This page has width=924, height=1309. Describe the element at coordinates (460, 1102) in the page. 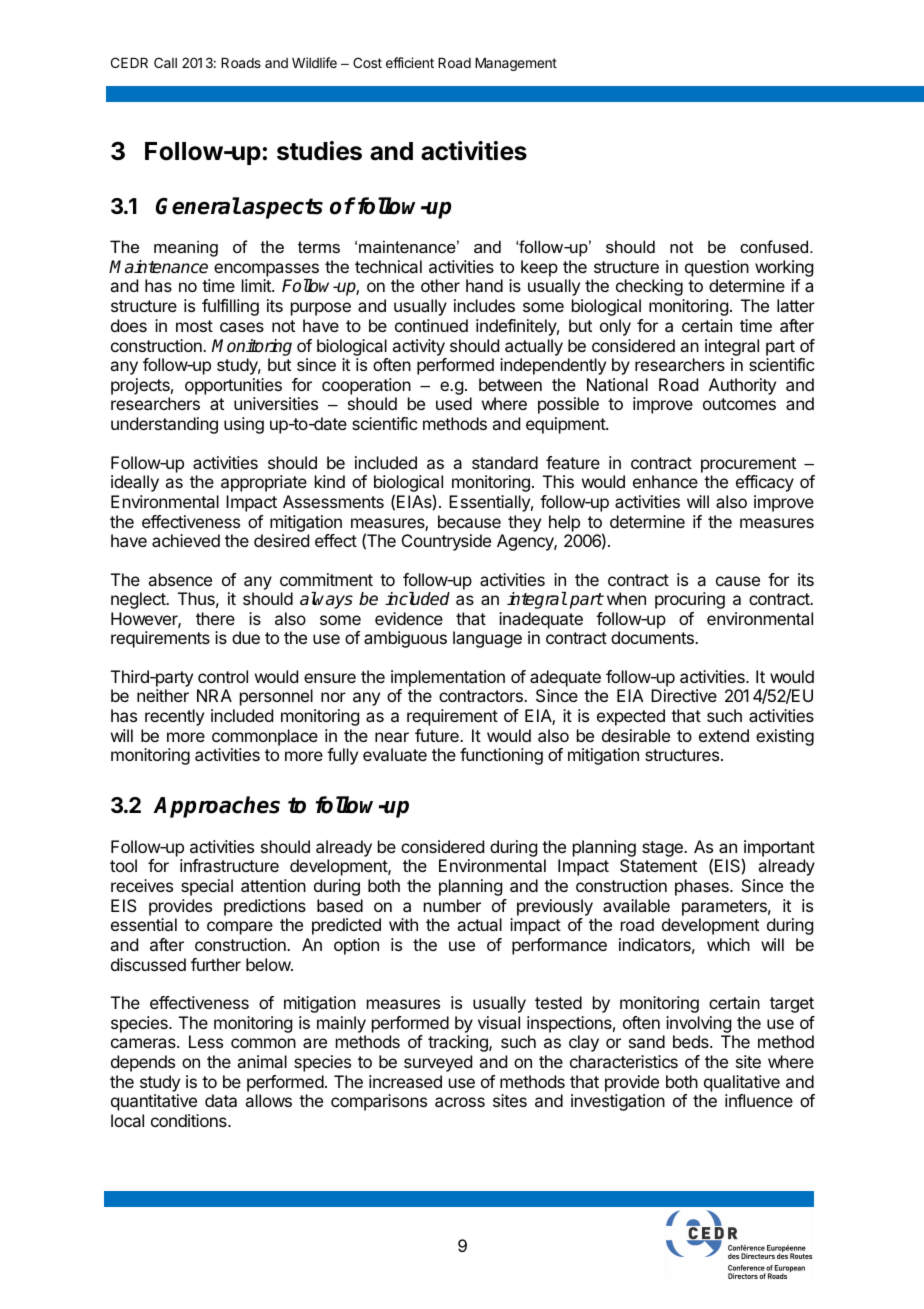

I see `across` at that location.
